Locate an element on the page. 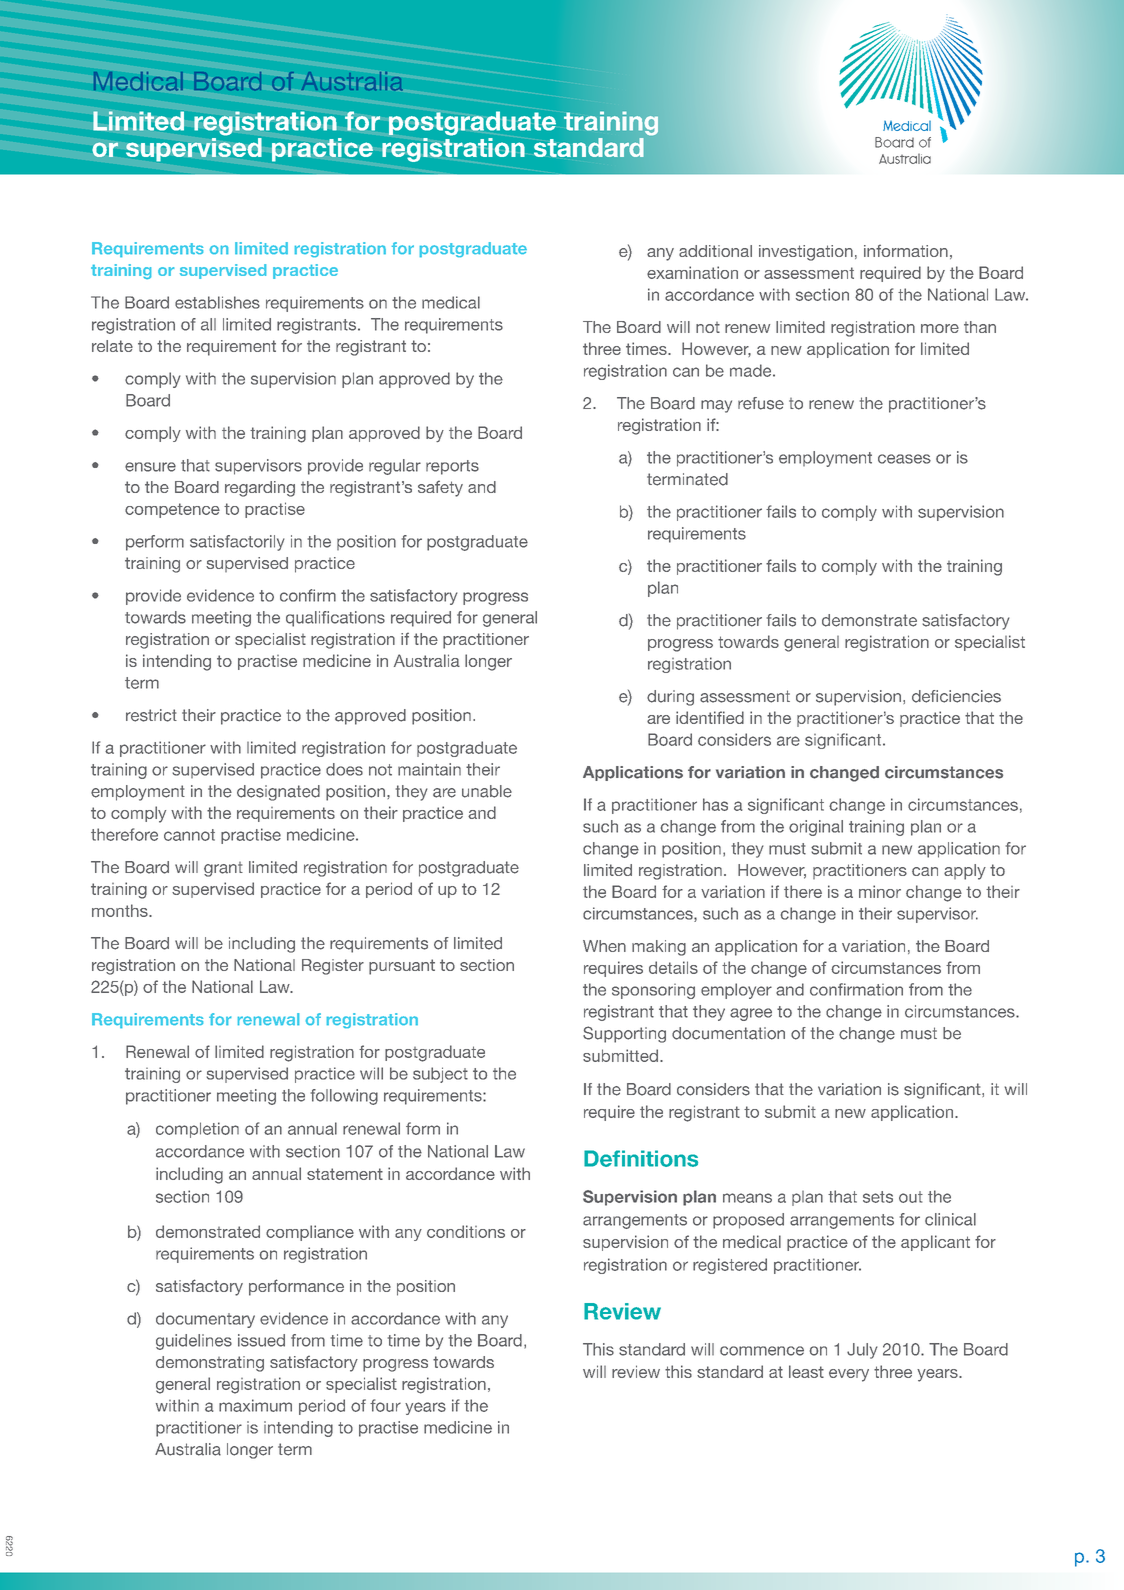 The width and height of the document is (1124, 1590). during is located at coordinates (670, 698).
